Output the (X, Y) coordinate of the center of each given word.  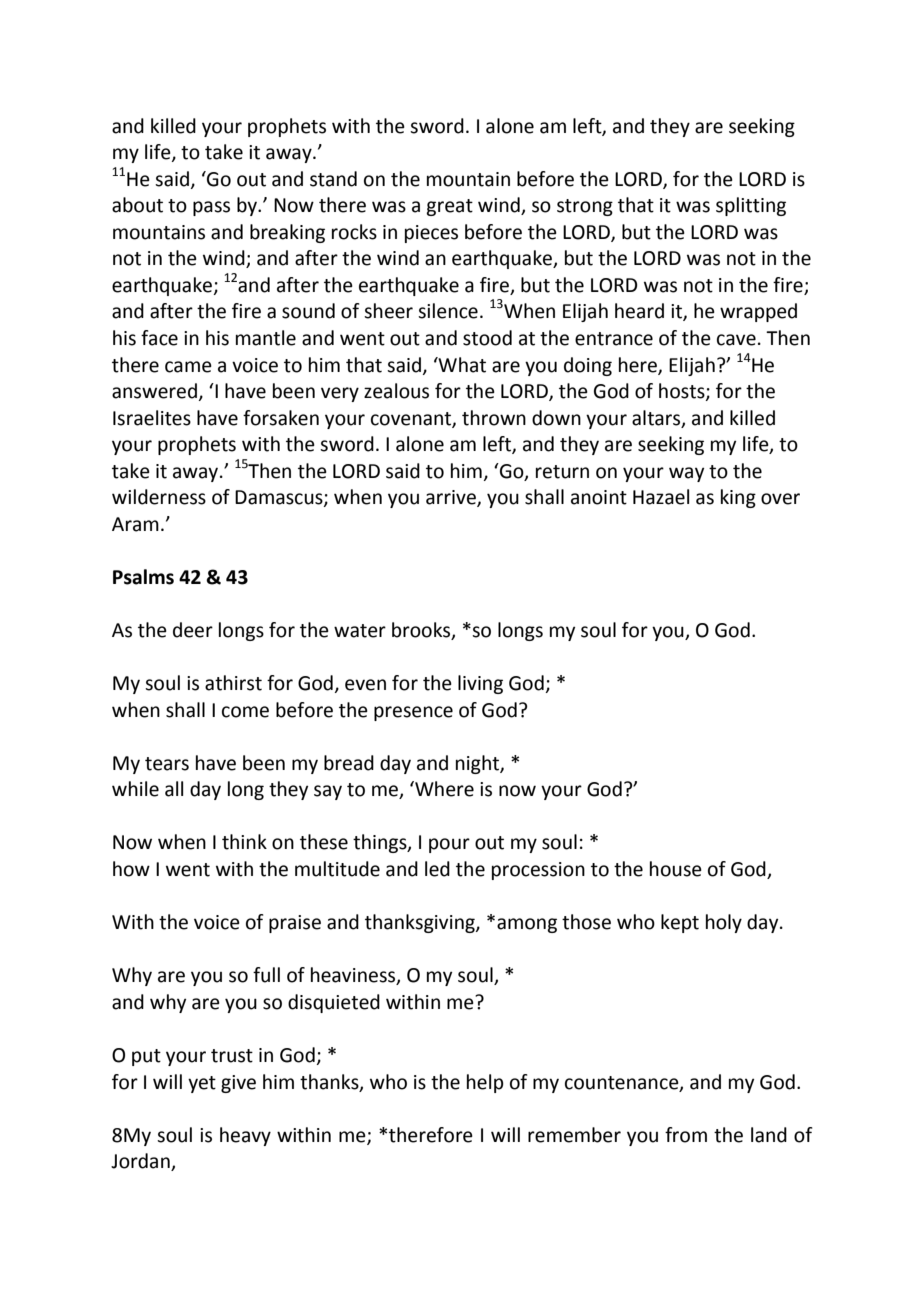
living (480, 684)
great (449, 207)
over (780, 499)
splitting (751, 206)
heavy (245, 1136)
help (485, 1083)
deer (193, 630)
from (686, 1135)
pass (211, 208)
